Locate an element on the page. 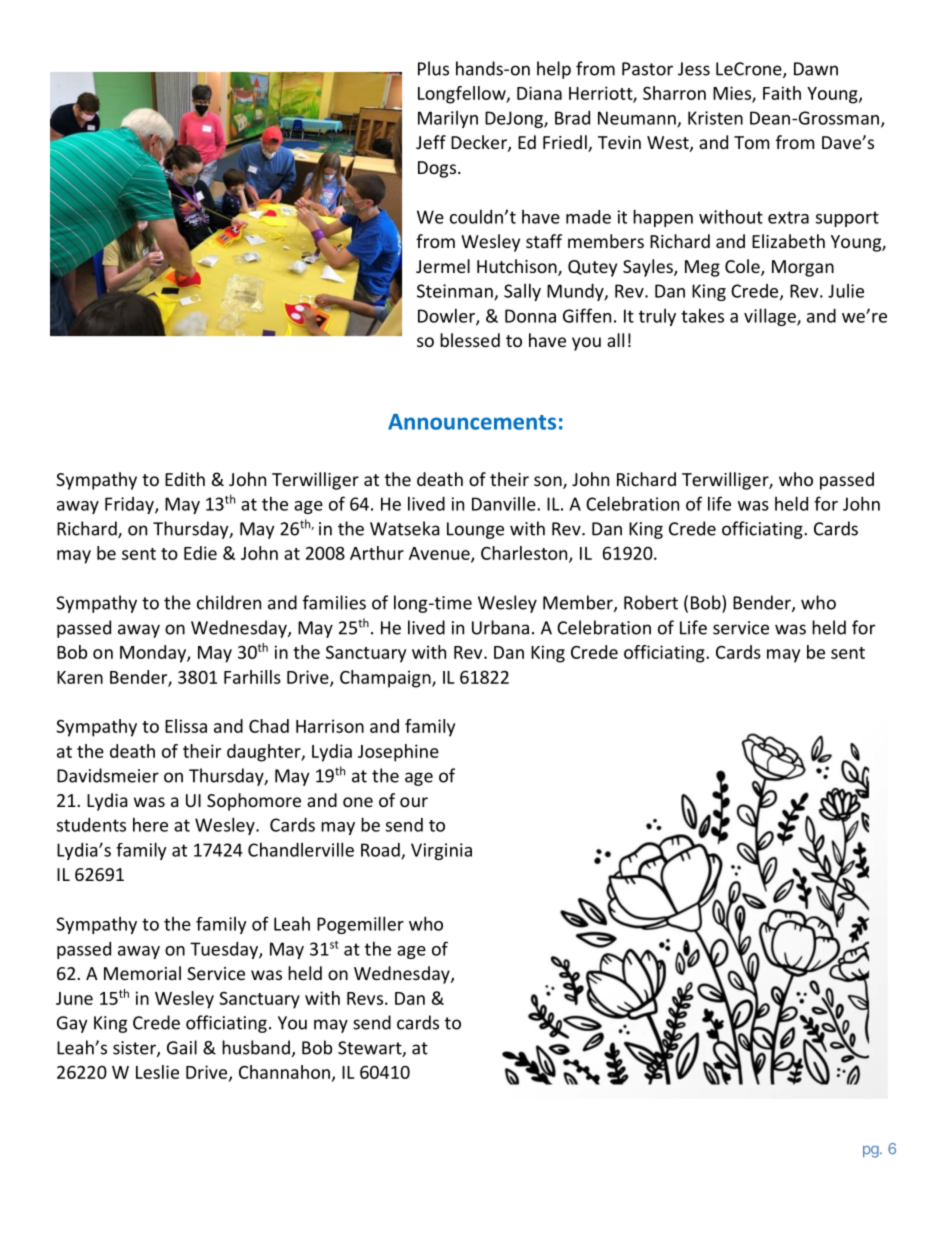 Image resolution: width=952 pixels, height=1233 pixels. Sally is located at coordinates (522, 292).
